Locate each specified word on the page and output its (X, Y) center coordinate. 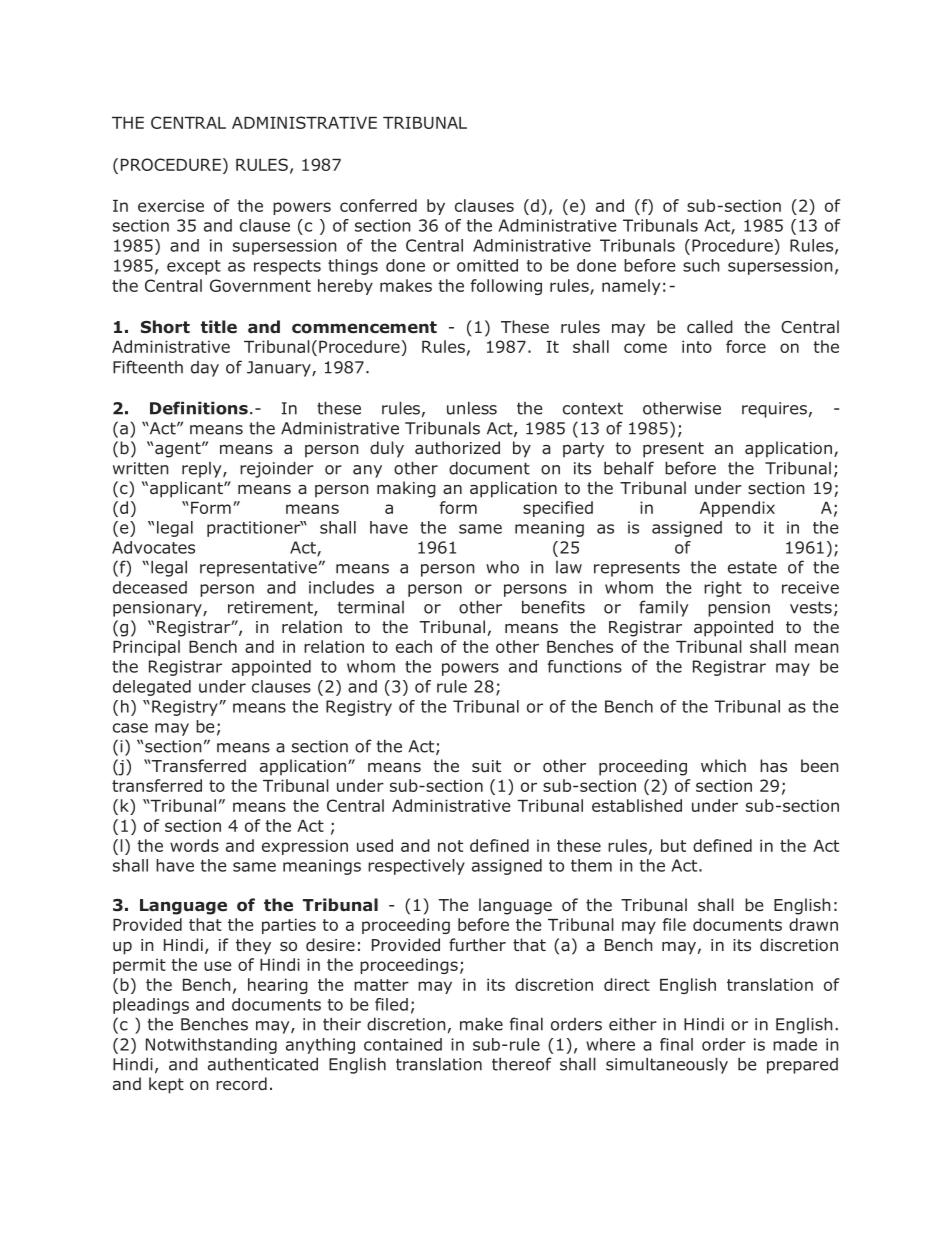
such (701, 265)
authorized (457, 448)
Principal (146, 648)
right (723, 589)
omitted (487, 265)
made (795, 1044)
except (194, 267)
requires (774, 410)
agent (179, 450)
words (194, 845)
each (414, 646)
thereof (522, 1064)
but (673, 845)
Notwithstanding (211, 1046)
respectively (416, 867)
